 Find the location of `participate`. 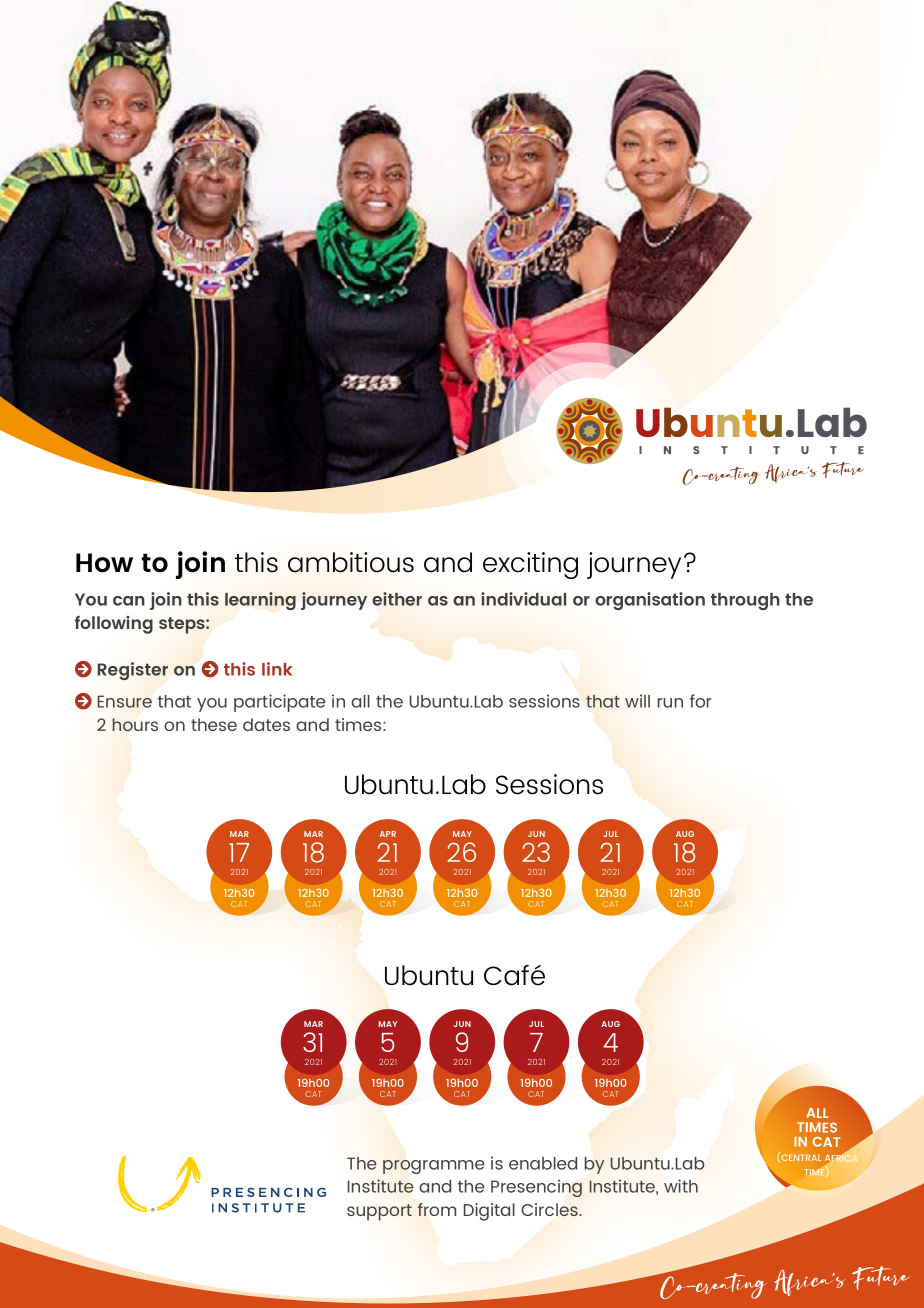

participate is located at coordinates (280, 703).
